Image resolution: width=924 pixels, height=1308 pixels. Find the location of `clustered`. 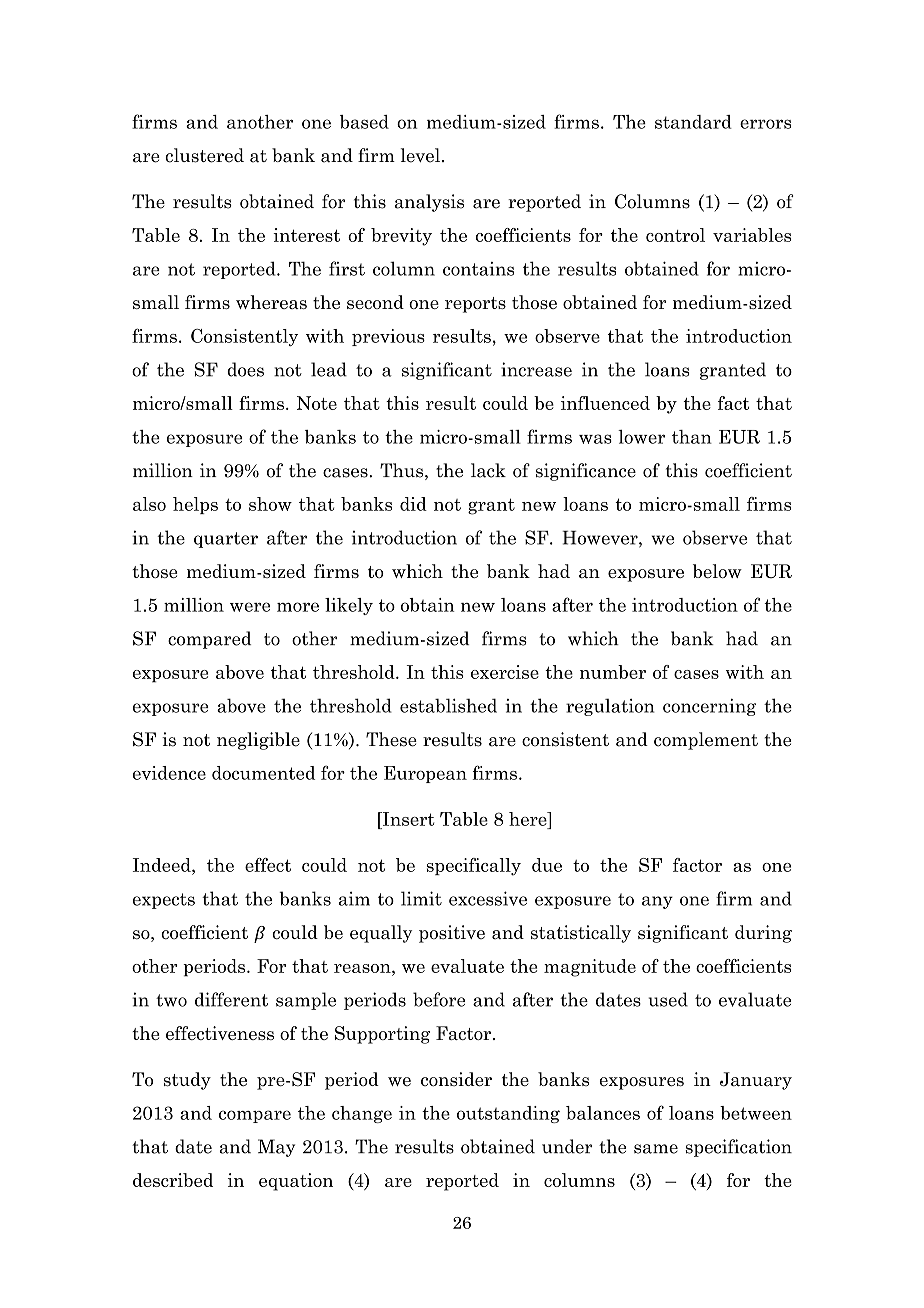

clustered is located at coordinates (204, 155).
